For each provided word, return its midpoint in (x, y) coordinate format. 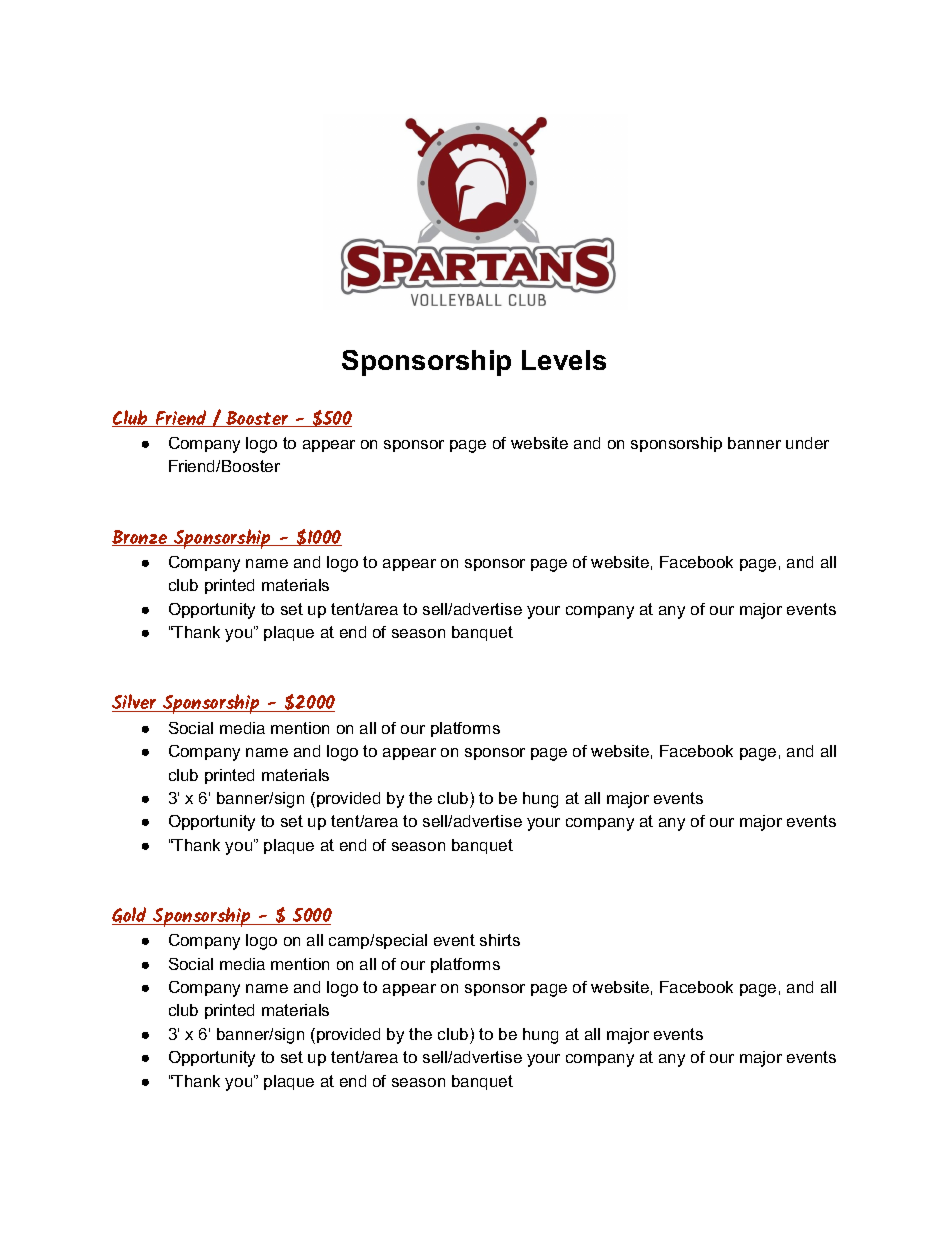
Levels (564, 360)
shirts (500, 940)
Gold (130, 916)
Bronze (141, 538)
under (807, 443)
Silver (135, 703)
